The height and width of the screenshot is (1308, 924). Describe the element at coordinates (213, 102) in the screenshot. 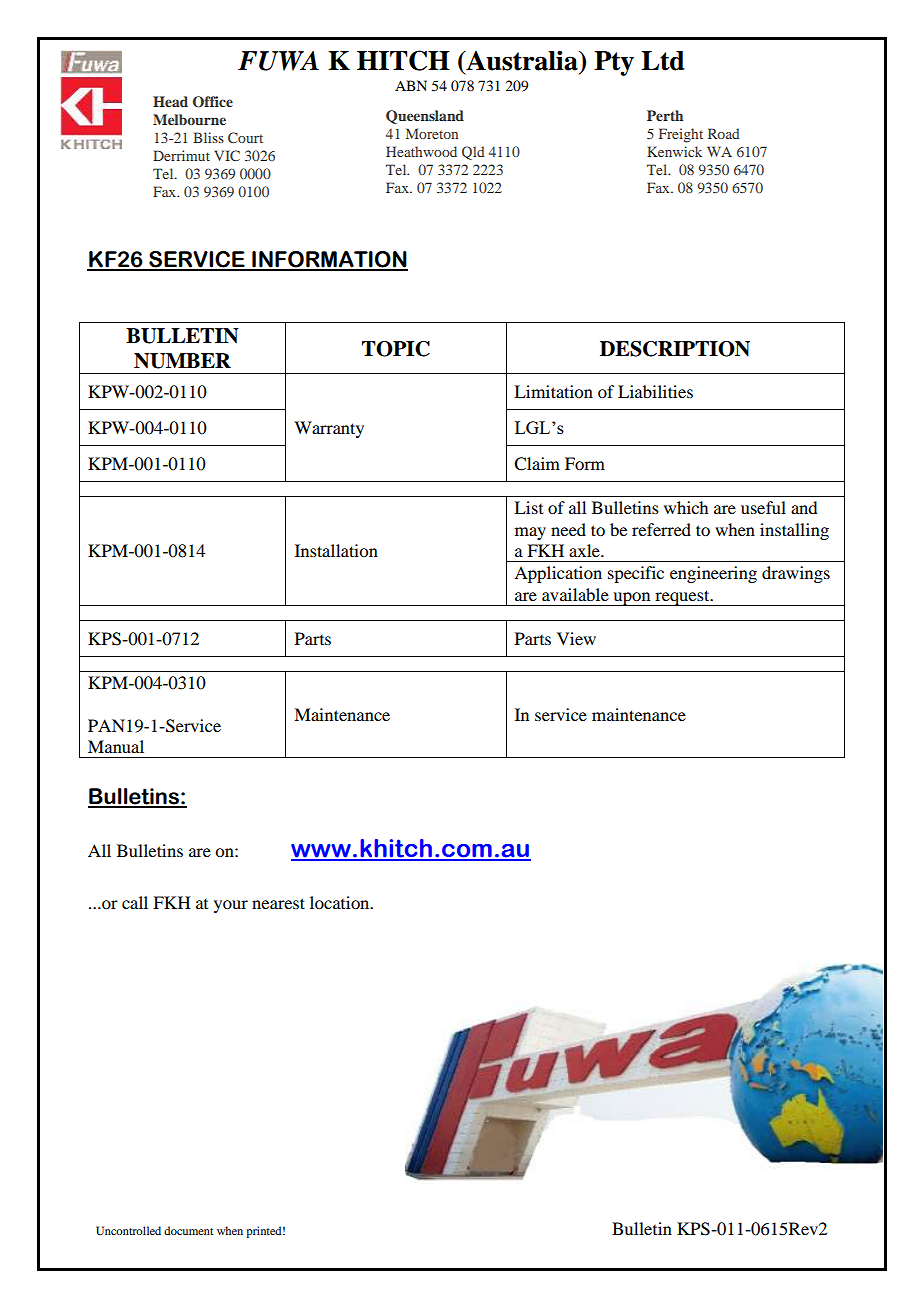

I see `Office` at that location.
